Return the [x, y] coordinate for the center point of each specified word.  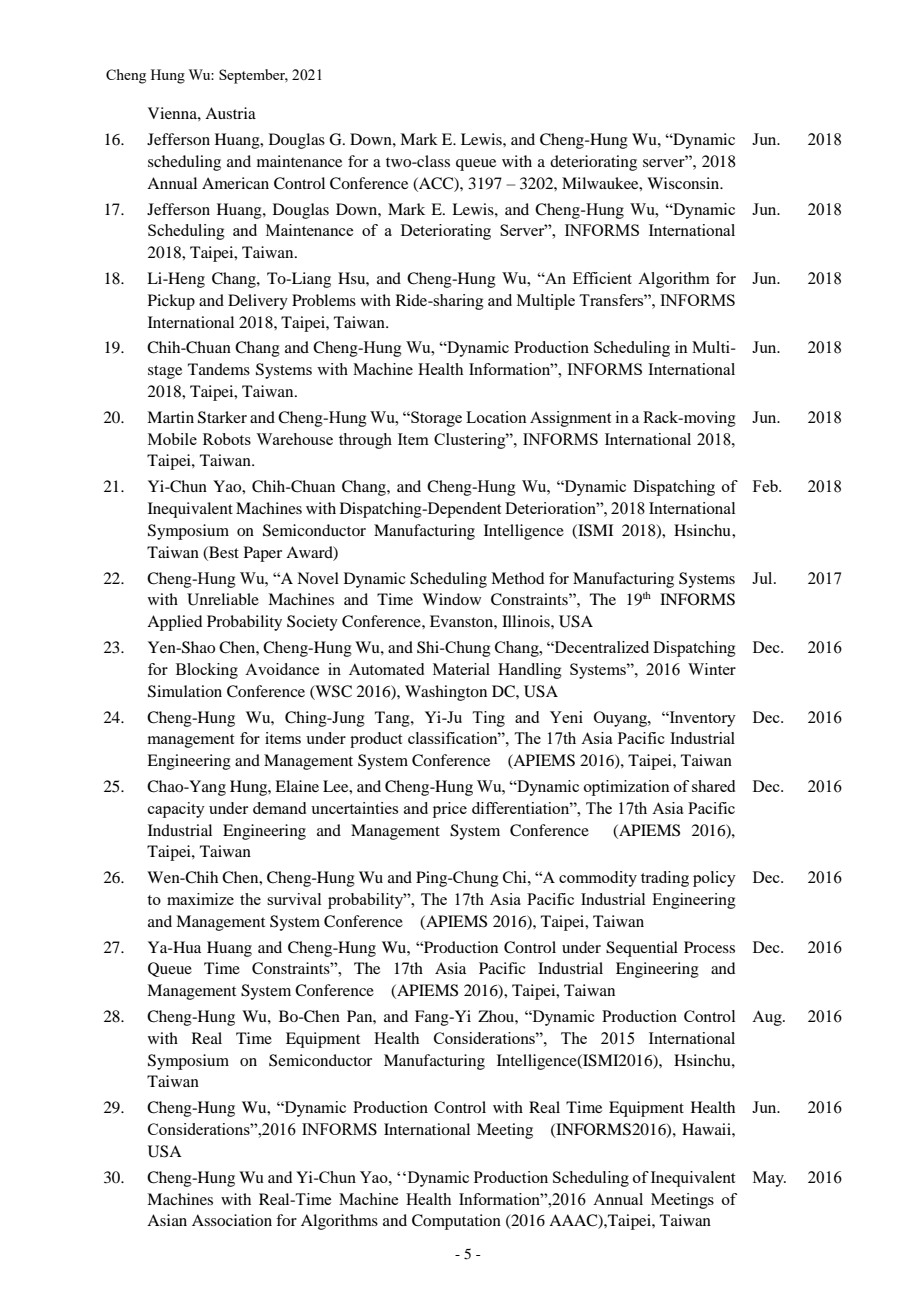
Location [496, 417]
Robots [227, 439]
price [450, 810]
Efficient [602, 278]
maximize [200, 899]
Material [461, 669]
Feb [766, 486]
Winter [712, 669]
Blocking [207, 671]
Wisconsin [684, 183]
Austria [230, 113]
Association [232, 1220]
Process [709, 947]
